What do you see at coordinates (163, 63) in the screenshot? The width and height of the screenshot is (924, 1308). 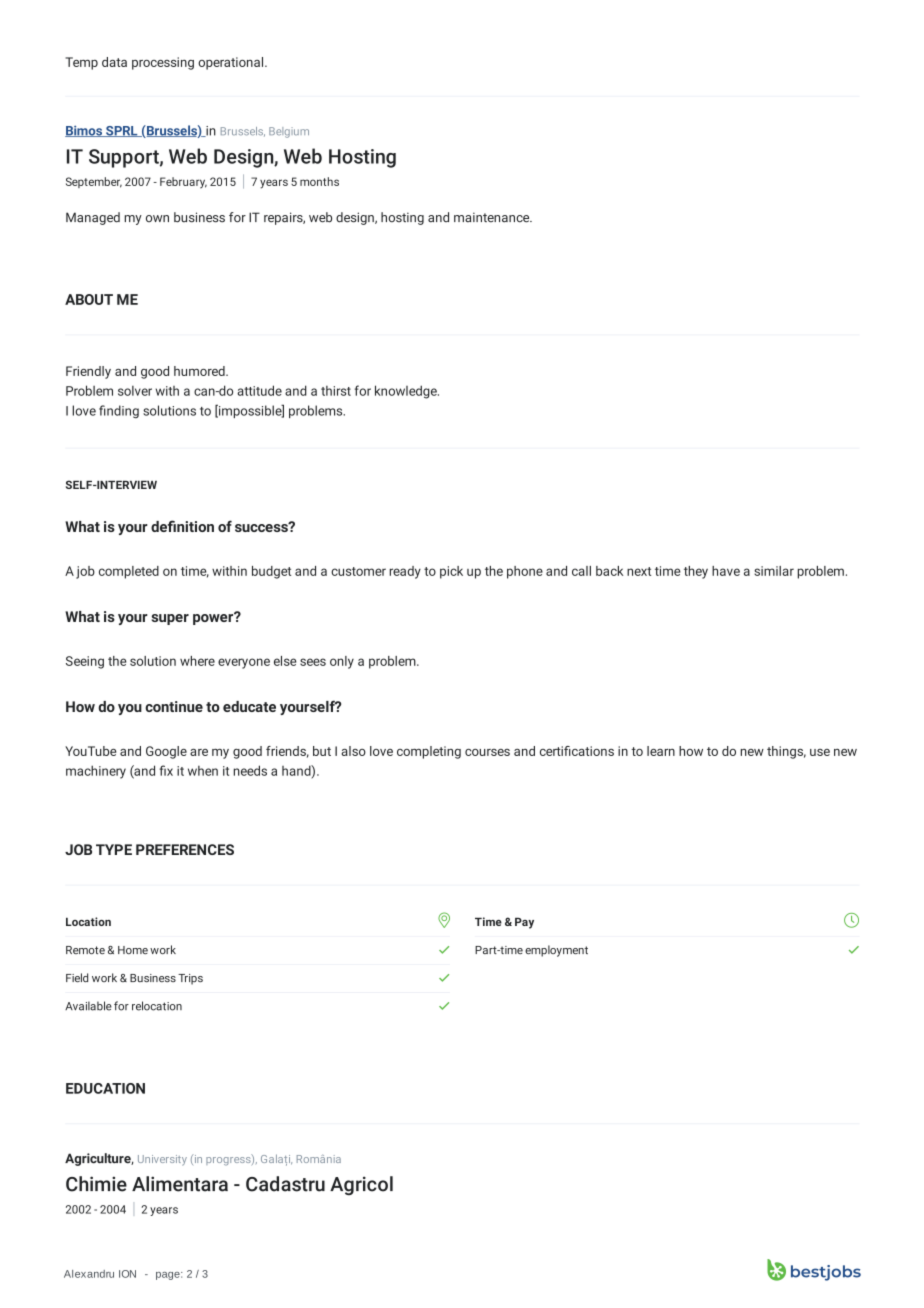 I see `processing` at bounding box center [163, 63].
